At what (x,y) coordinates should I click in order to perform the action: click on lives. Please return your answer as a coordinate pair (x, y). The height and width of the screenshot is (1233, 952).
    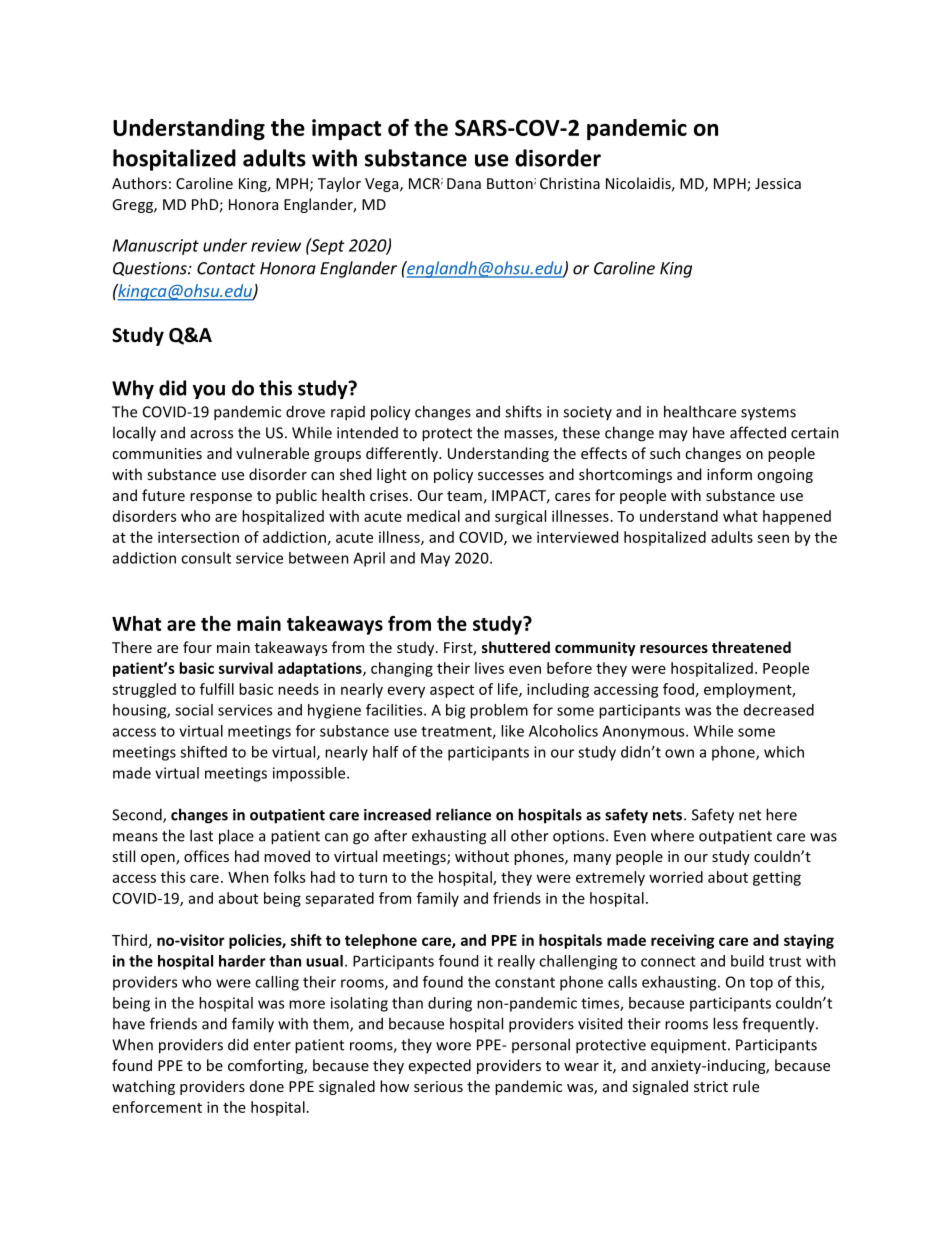
    Looking at the image, I should click on (489, 668).
